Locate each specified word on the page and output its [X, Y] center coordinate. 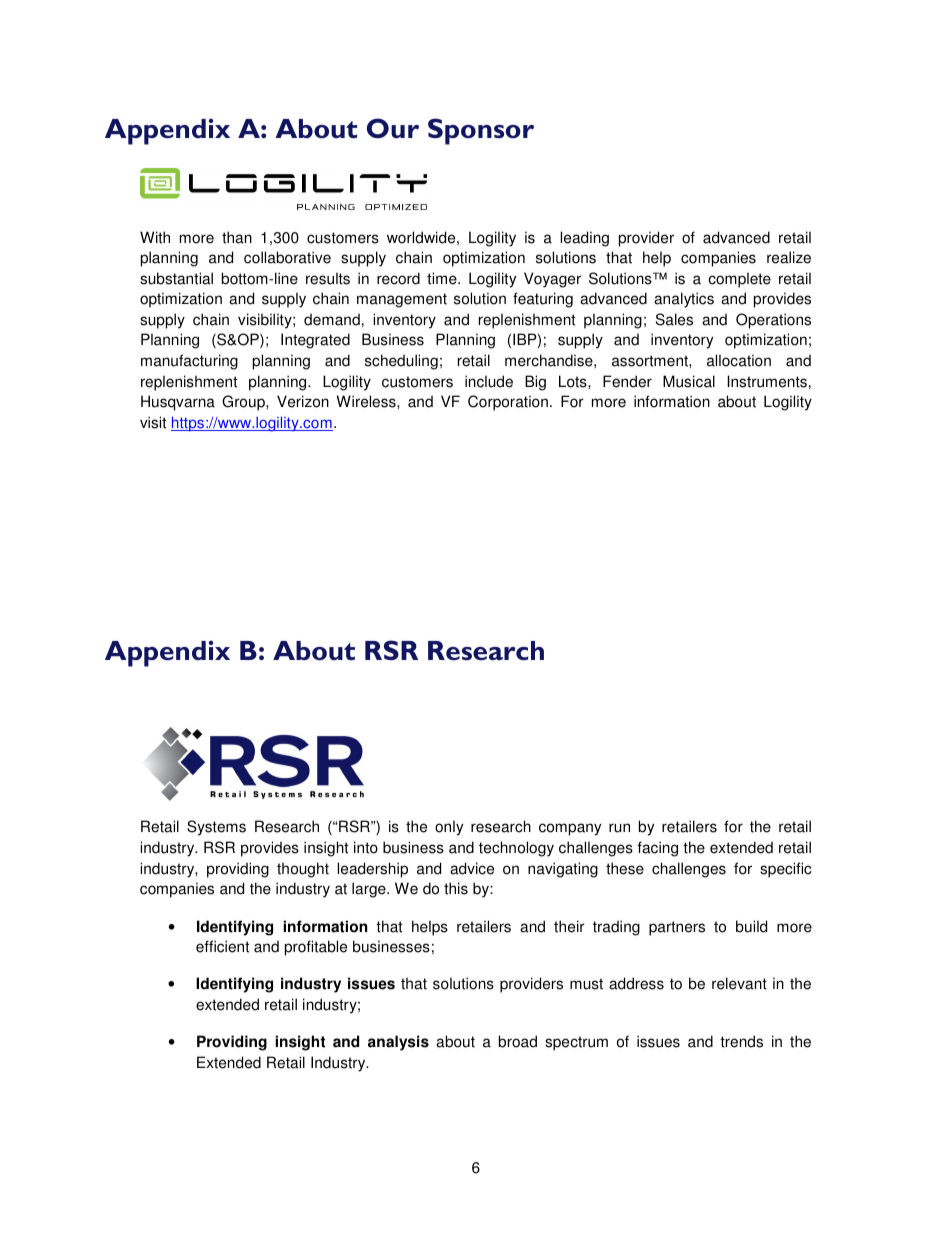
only [449, 828]
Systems [216, 828]
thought [303, 870]
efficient [222, 946]
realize [789, 257]
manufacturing [189, 362]
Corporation [508, 403]
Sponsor [481, 131]
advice [472, 868]
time [443, 278]
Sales [674, 319]
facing [657, 849]
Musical [689, 381]
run [619, 828]
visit [153, 422]
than [237, 237]
